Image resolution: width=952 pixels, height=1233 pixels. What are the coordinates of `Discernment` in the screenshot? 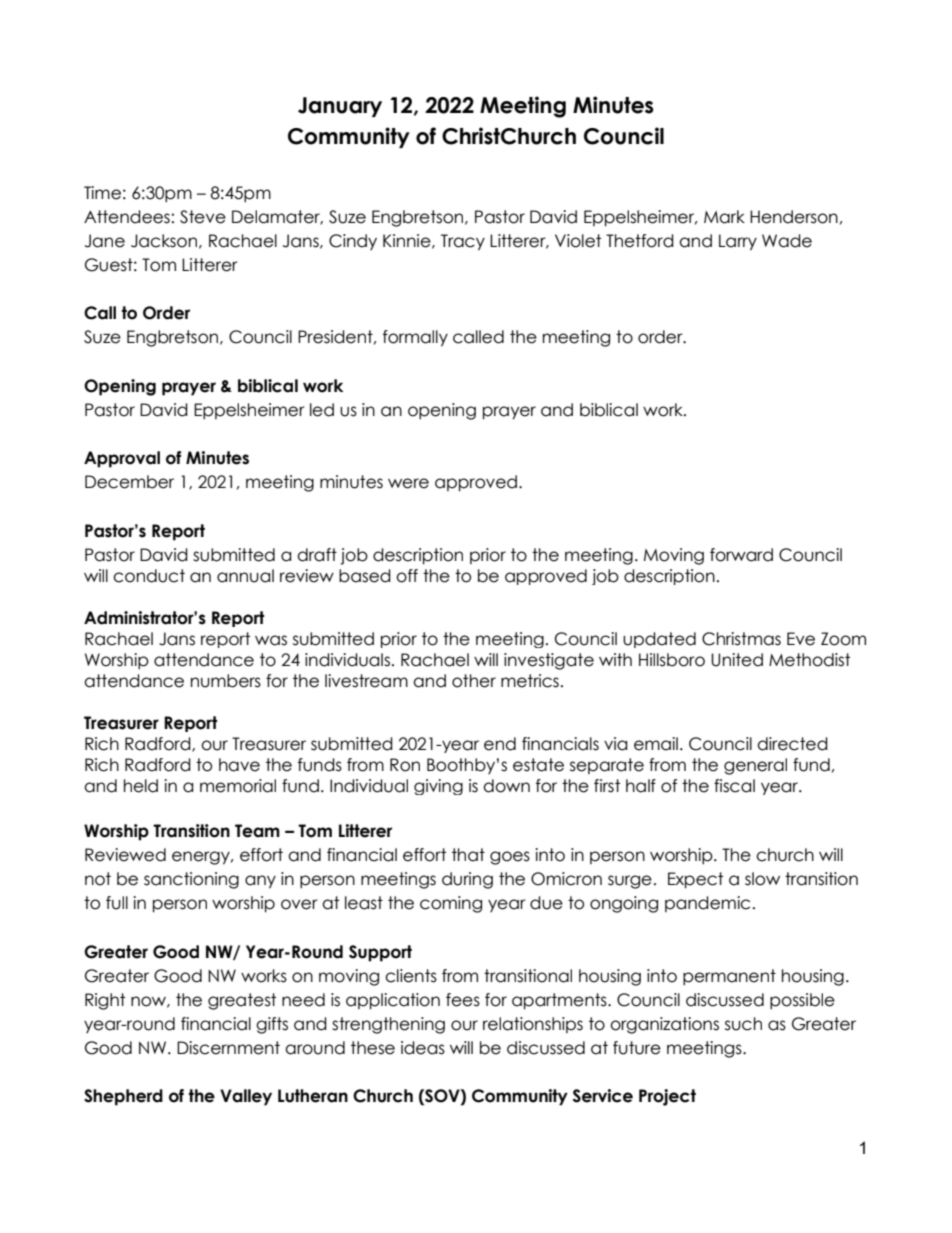 It's located at (228, 1048).
